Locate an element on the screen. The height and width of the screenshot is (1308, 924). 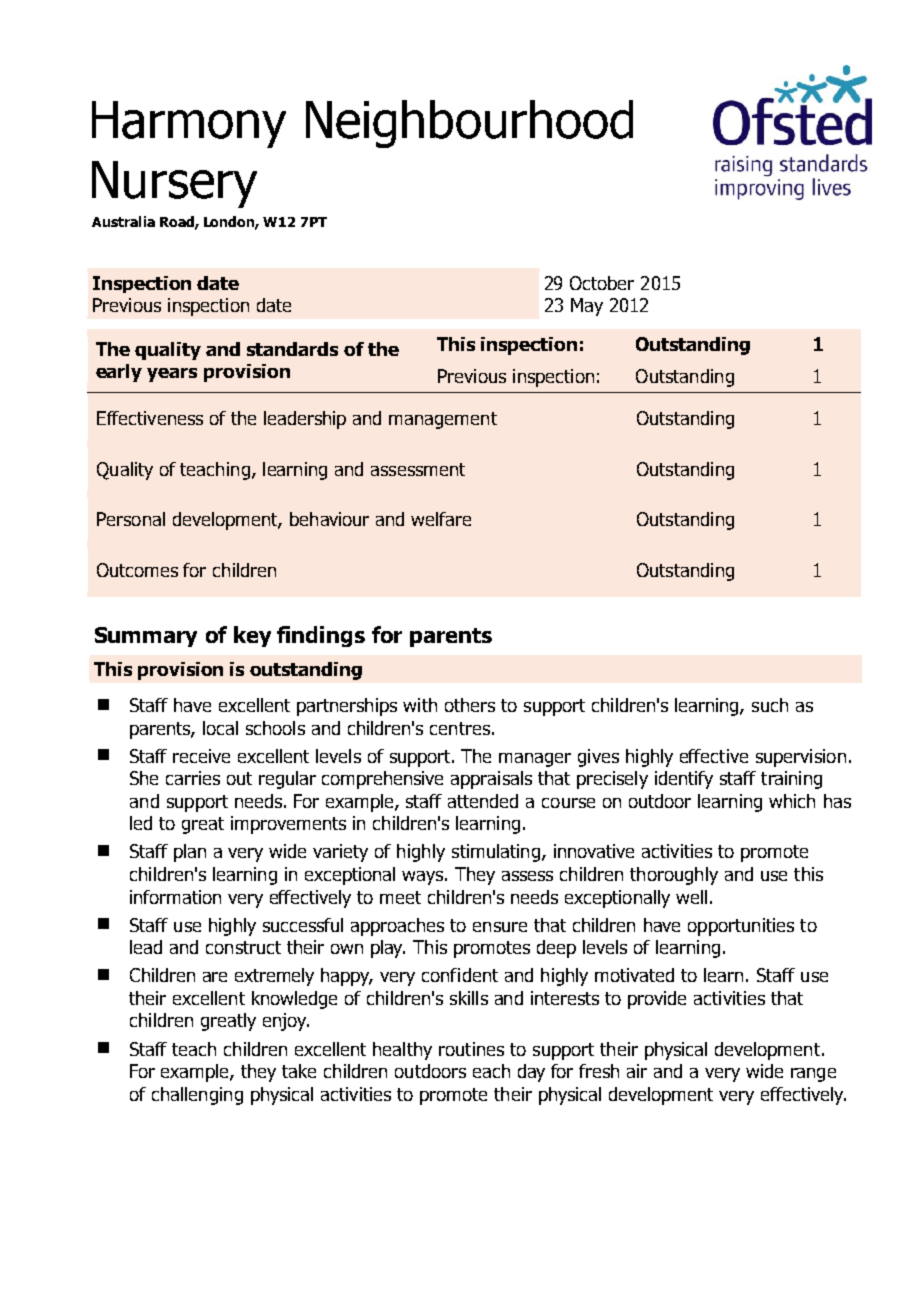
Neighbourhood is located at coordinates (469, 124).
